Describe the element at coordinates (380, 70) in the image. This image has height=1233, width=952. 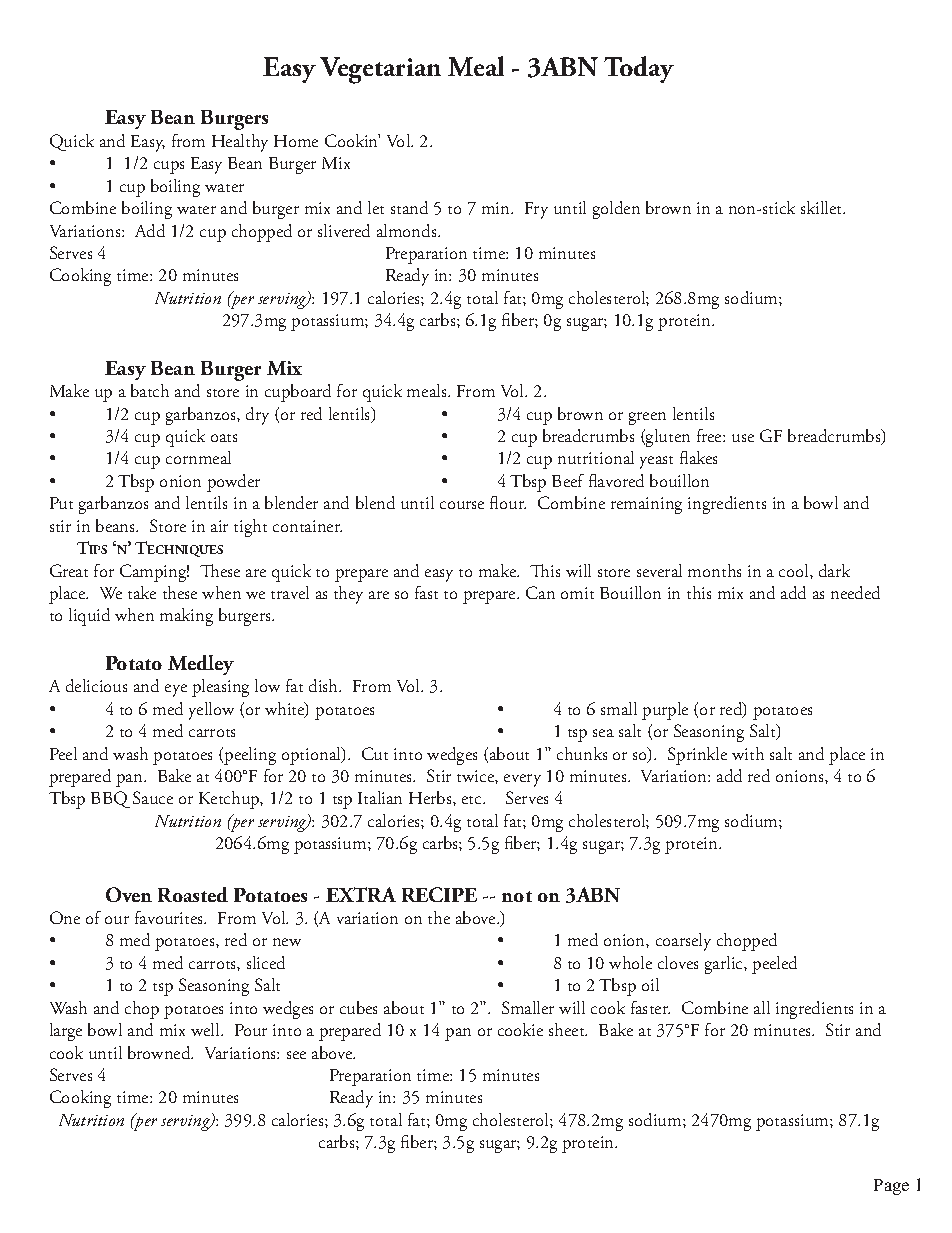
I see `Vegetarian` at that location.
